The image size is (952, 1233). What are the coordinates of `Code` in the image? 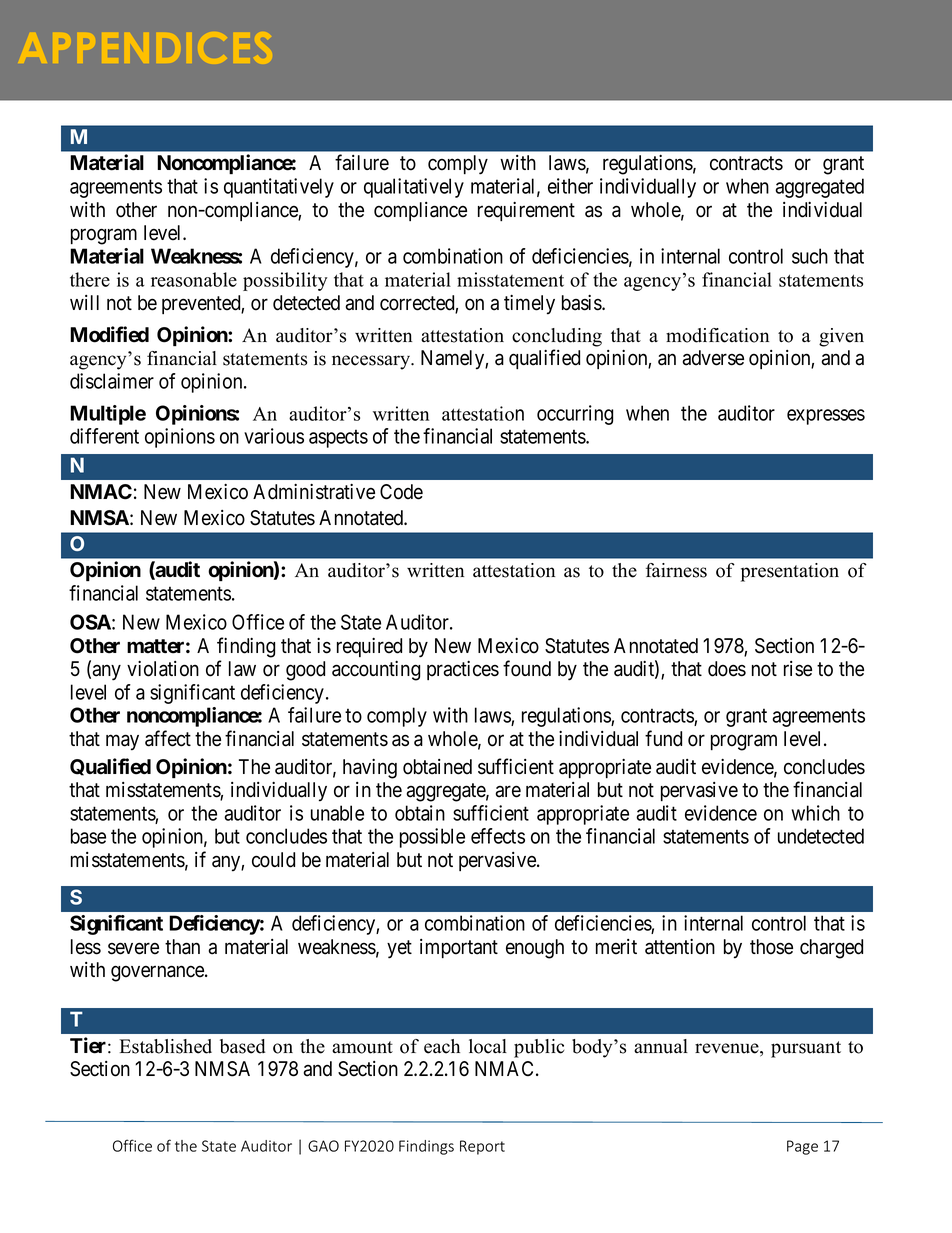 It's located at (401, 492).
